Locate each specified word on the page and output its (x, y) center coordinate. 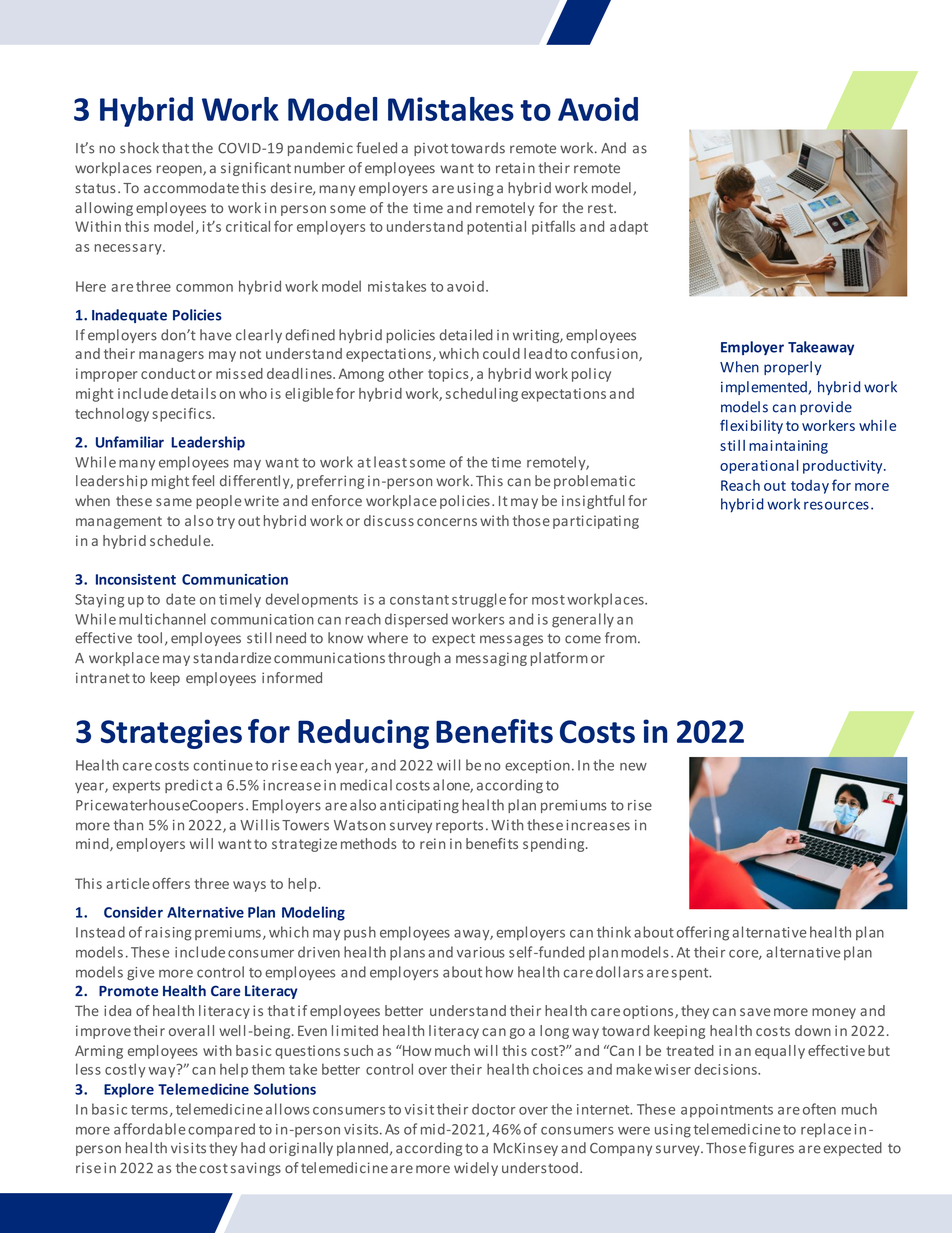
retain (515, 168)
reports (459, 827)
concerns (447, 522)
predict (189, 786)
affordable (149, 1129)
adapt (629, 228)
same (174, 502)
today (810, 487)
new (633, 767)
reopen (180, 170)
